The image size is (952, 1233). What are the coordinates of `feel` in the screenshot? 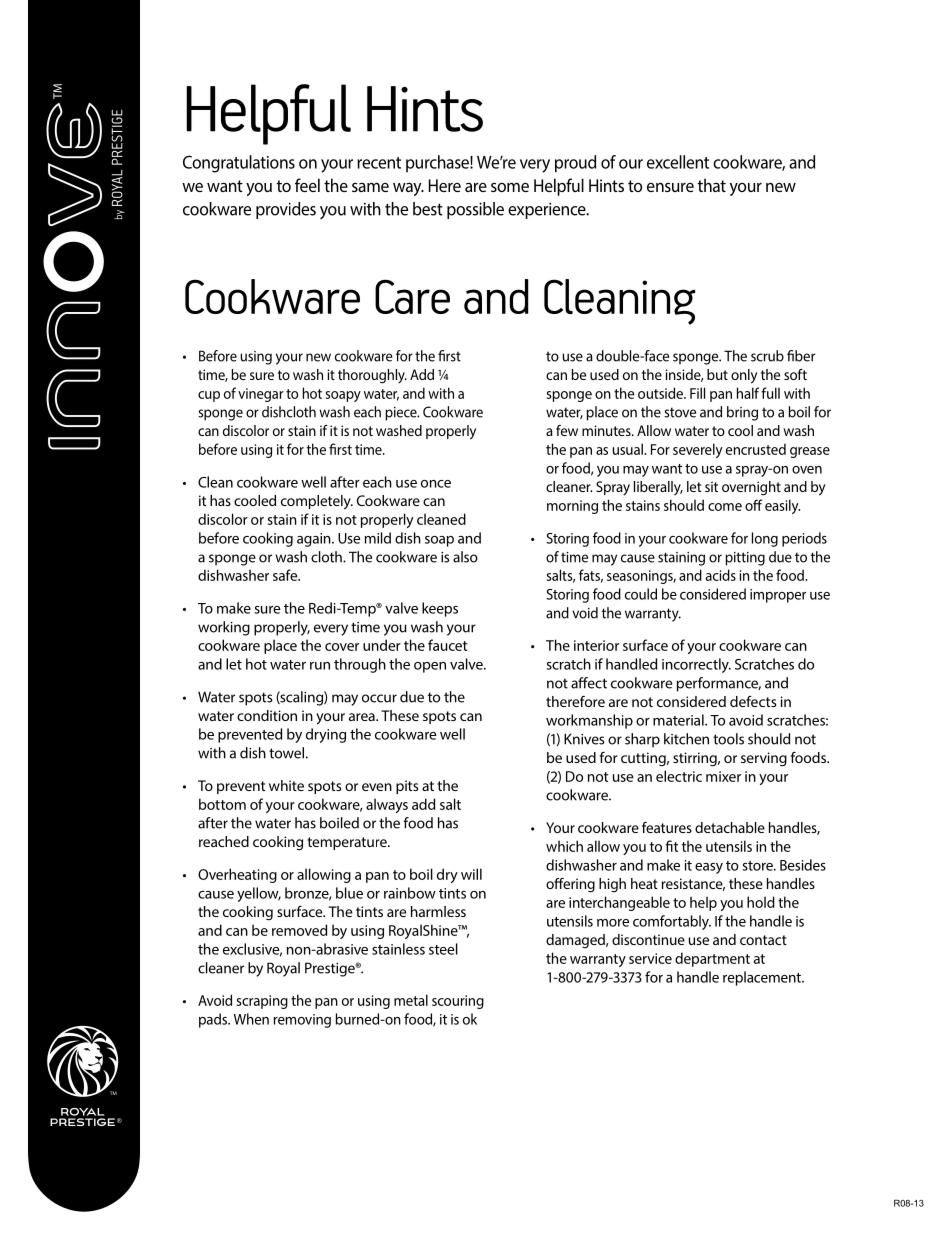 It's located at (307, 185).
